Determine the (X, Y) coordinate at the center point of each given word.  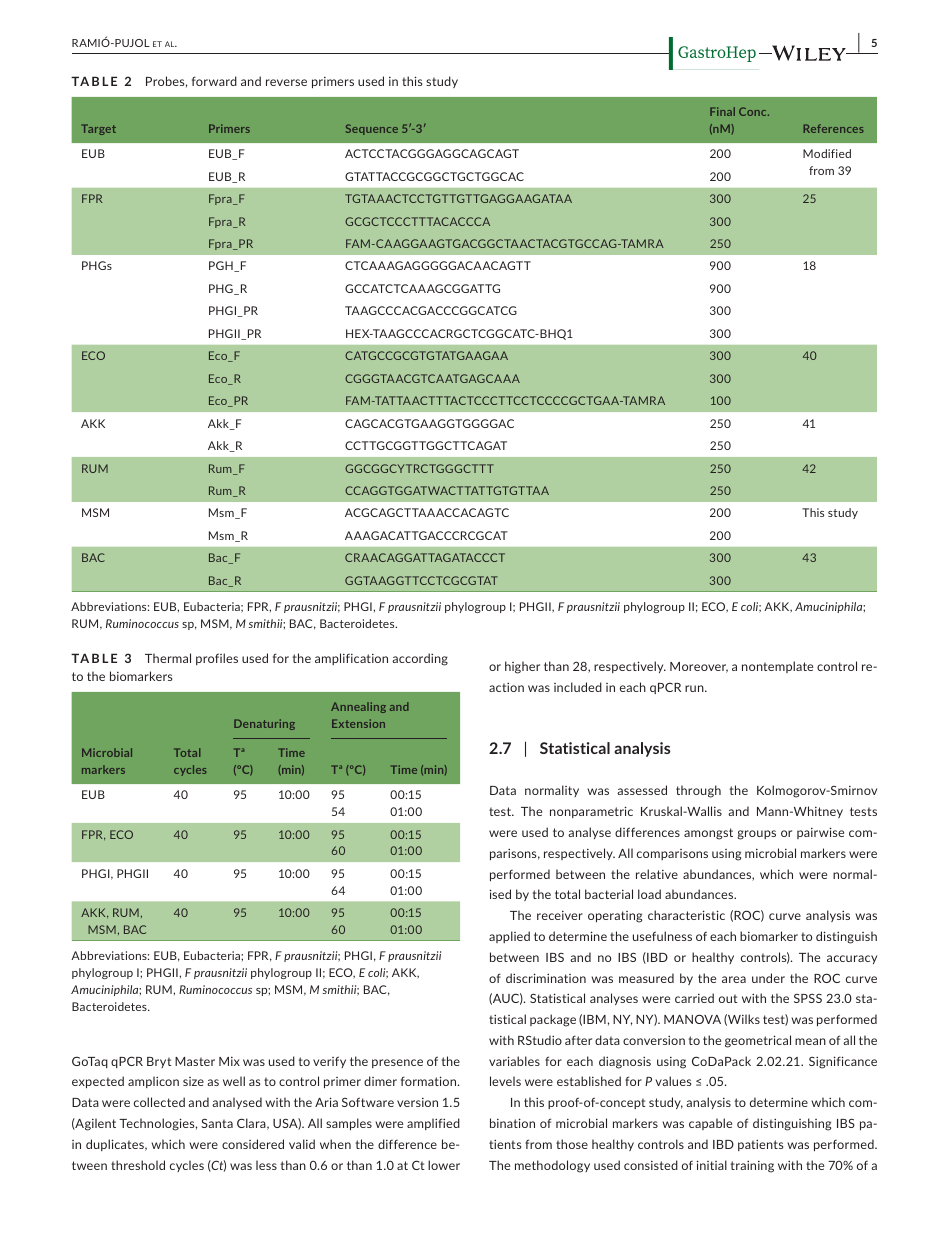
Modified (827, 153)
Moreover (699, 667)
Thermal (168, 658)
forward (214, 81)
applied (509, 937)
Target (98, 129)
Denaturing (264, 724)
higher (522, 667)
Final (722, 111)
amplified (433, 1124)
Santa (217, 1123)
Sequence (372, 129)
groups (756, 835)
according (420, 659)
